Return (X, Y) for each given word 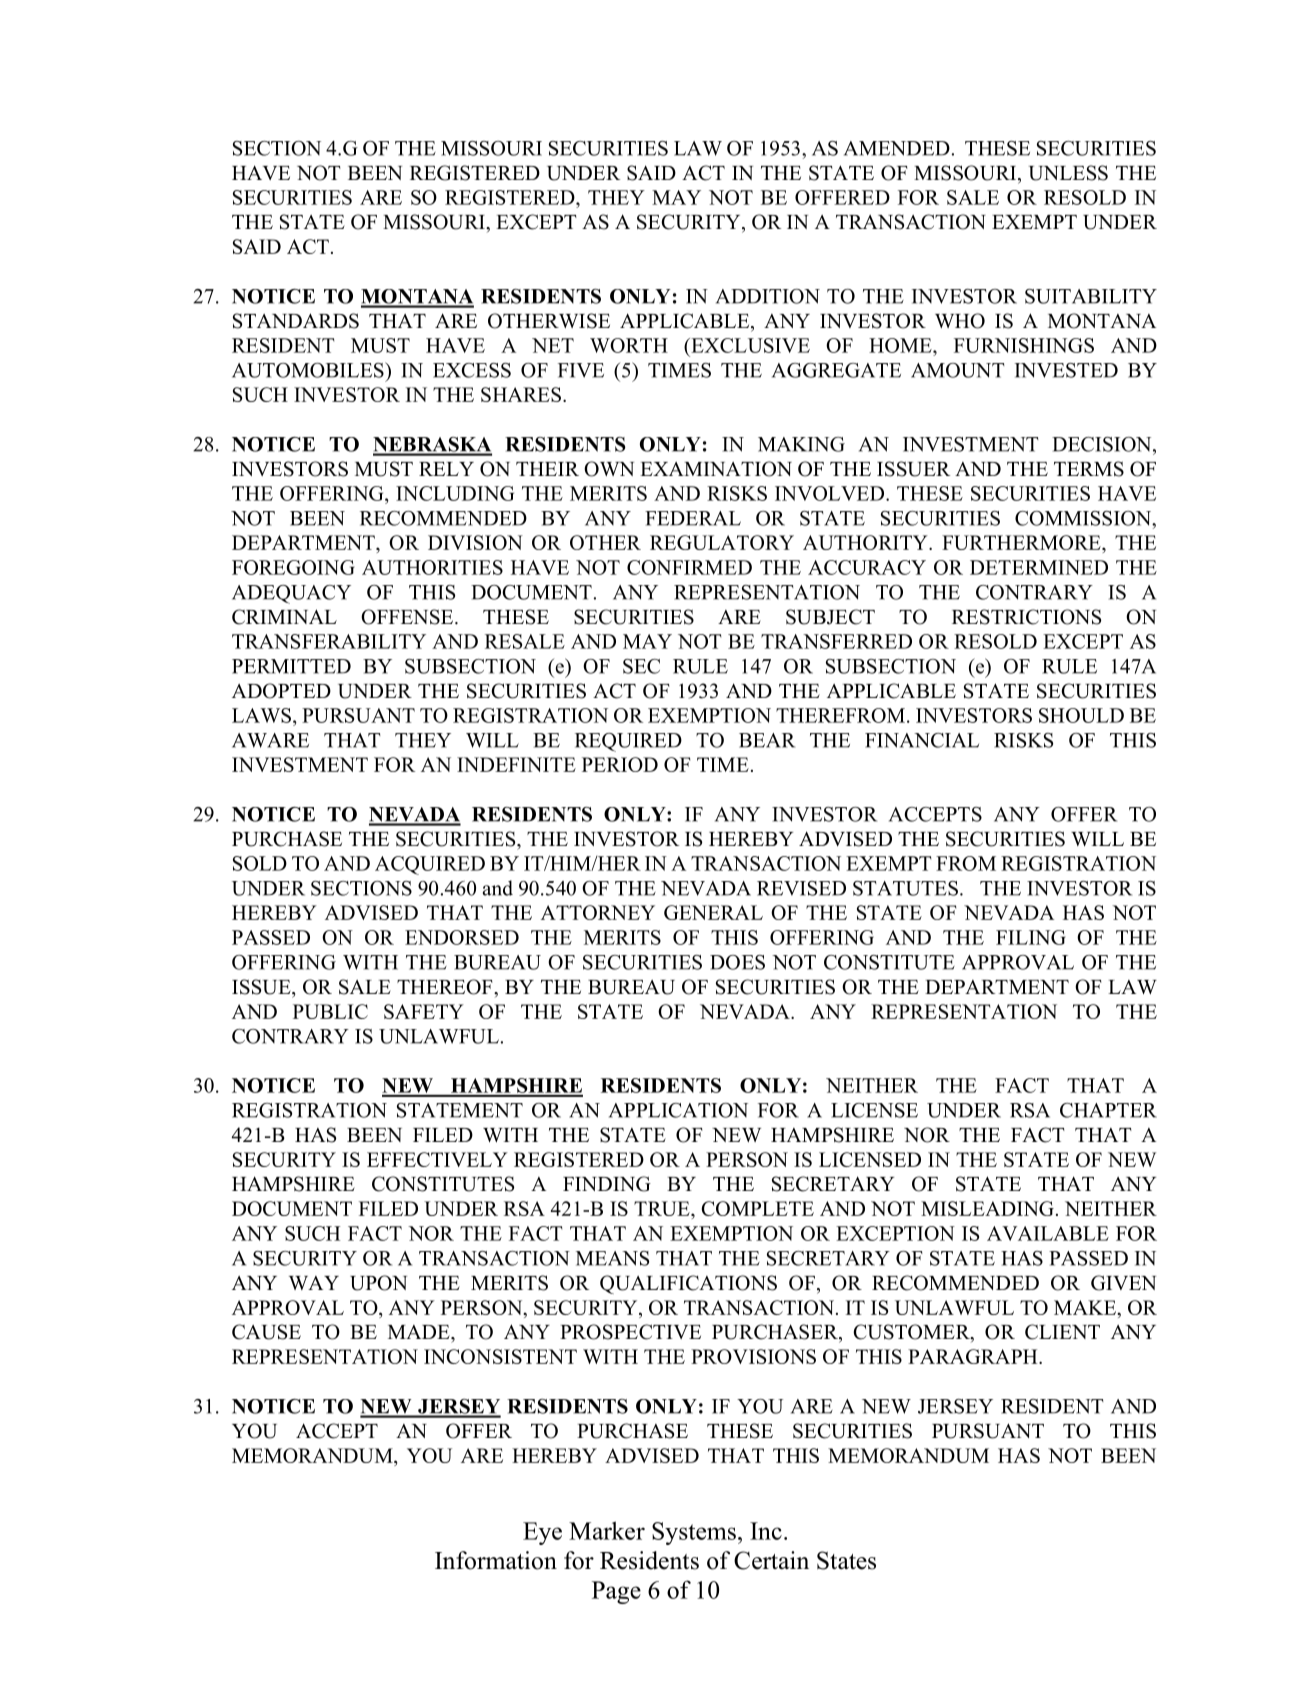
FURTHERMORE (1022, 542)
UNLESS (1068, 173)
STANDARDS (296, 321)
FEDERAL (693, 518)
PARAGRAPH (974, 1356)
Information (496, 1560)
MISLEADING (987, 1208)
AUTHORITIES (432, 567)
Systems (694, 1533)
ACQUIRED (430, 865)
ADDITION (768, 296)
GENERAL (713, 912)
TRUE (663, 1208)
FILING (1031, 937)
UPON (378, 1283)
